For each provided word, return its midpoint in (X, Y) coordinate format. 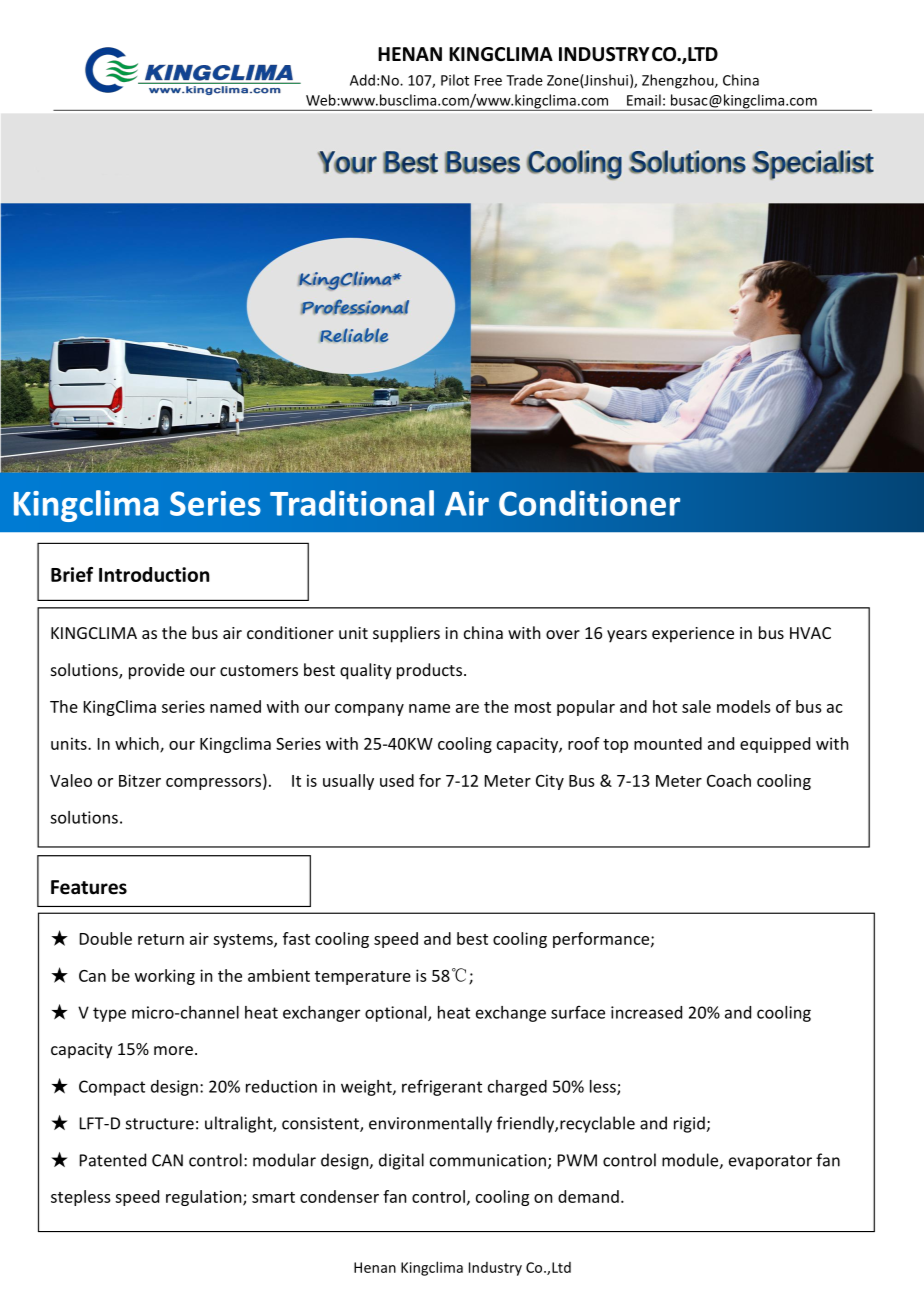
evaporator (770, 1162)
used (397, 780)
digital (401, 1161)
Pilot (455, 80)
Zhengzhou (679, 81)
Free (488, 80)
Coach (729, 780)
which (138, 744)
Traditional (352, 503)
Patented (113, 1160)
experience (693, 635)
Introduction (154, 574)
